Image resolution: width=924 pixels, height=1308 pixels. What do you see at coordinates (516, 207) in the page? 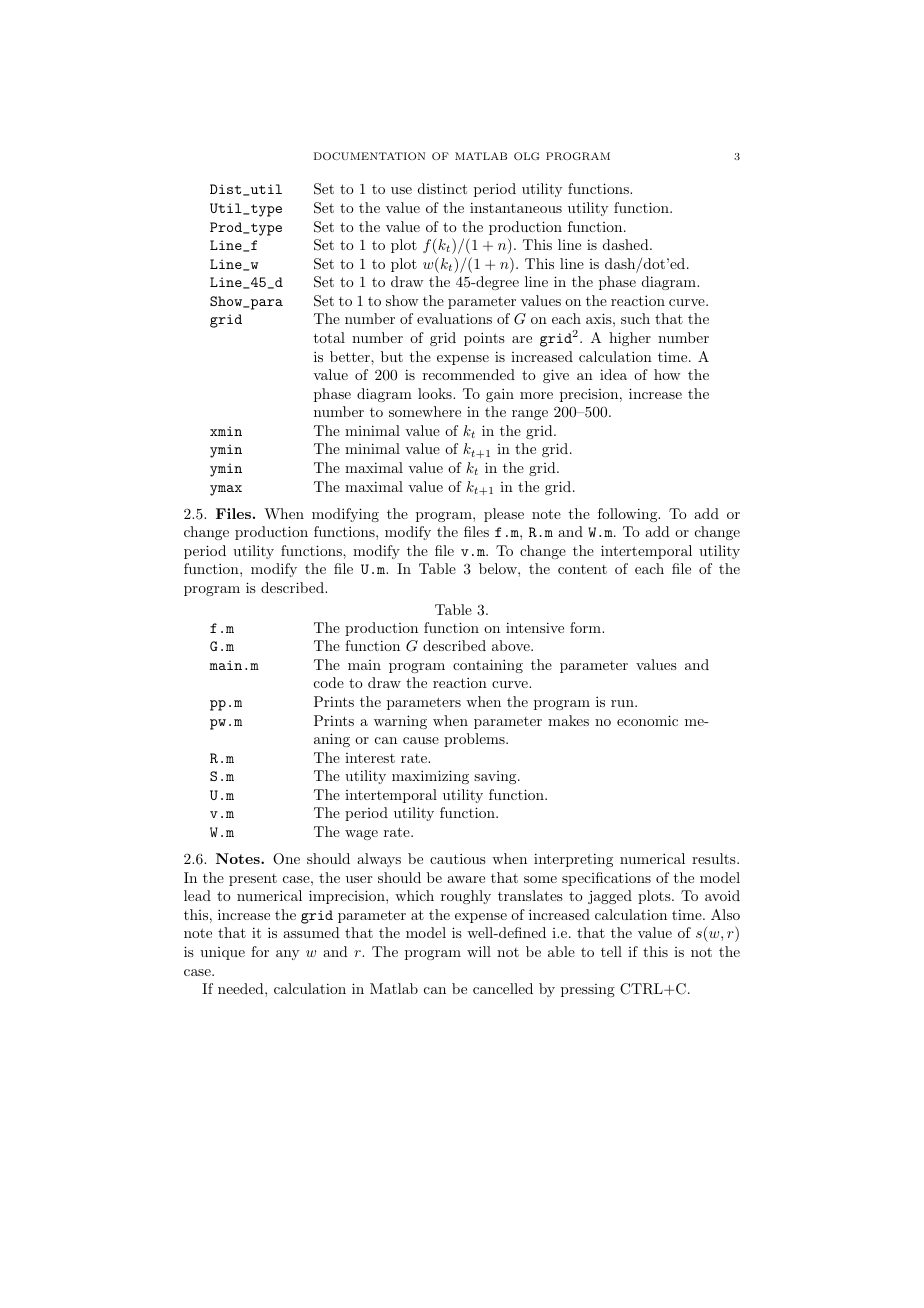
I see `instantaneous` at bounding box center [516, 207].
